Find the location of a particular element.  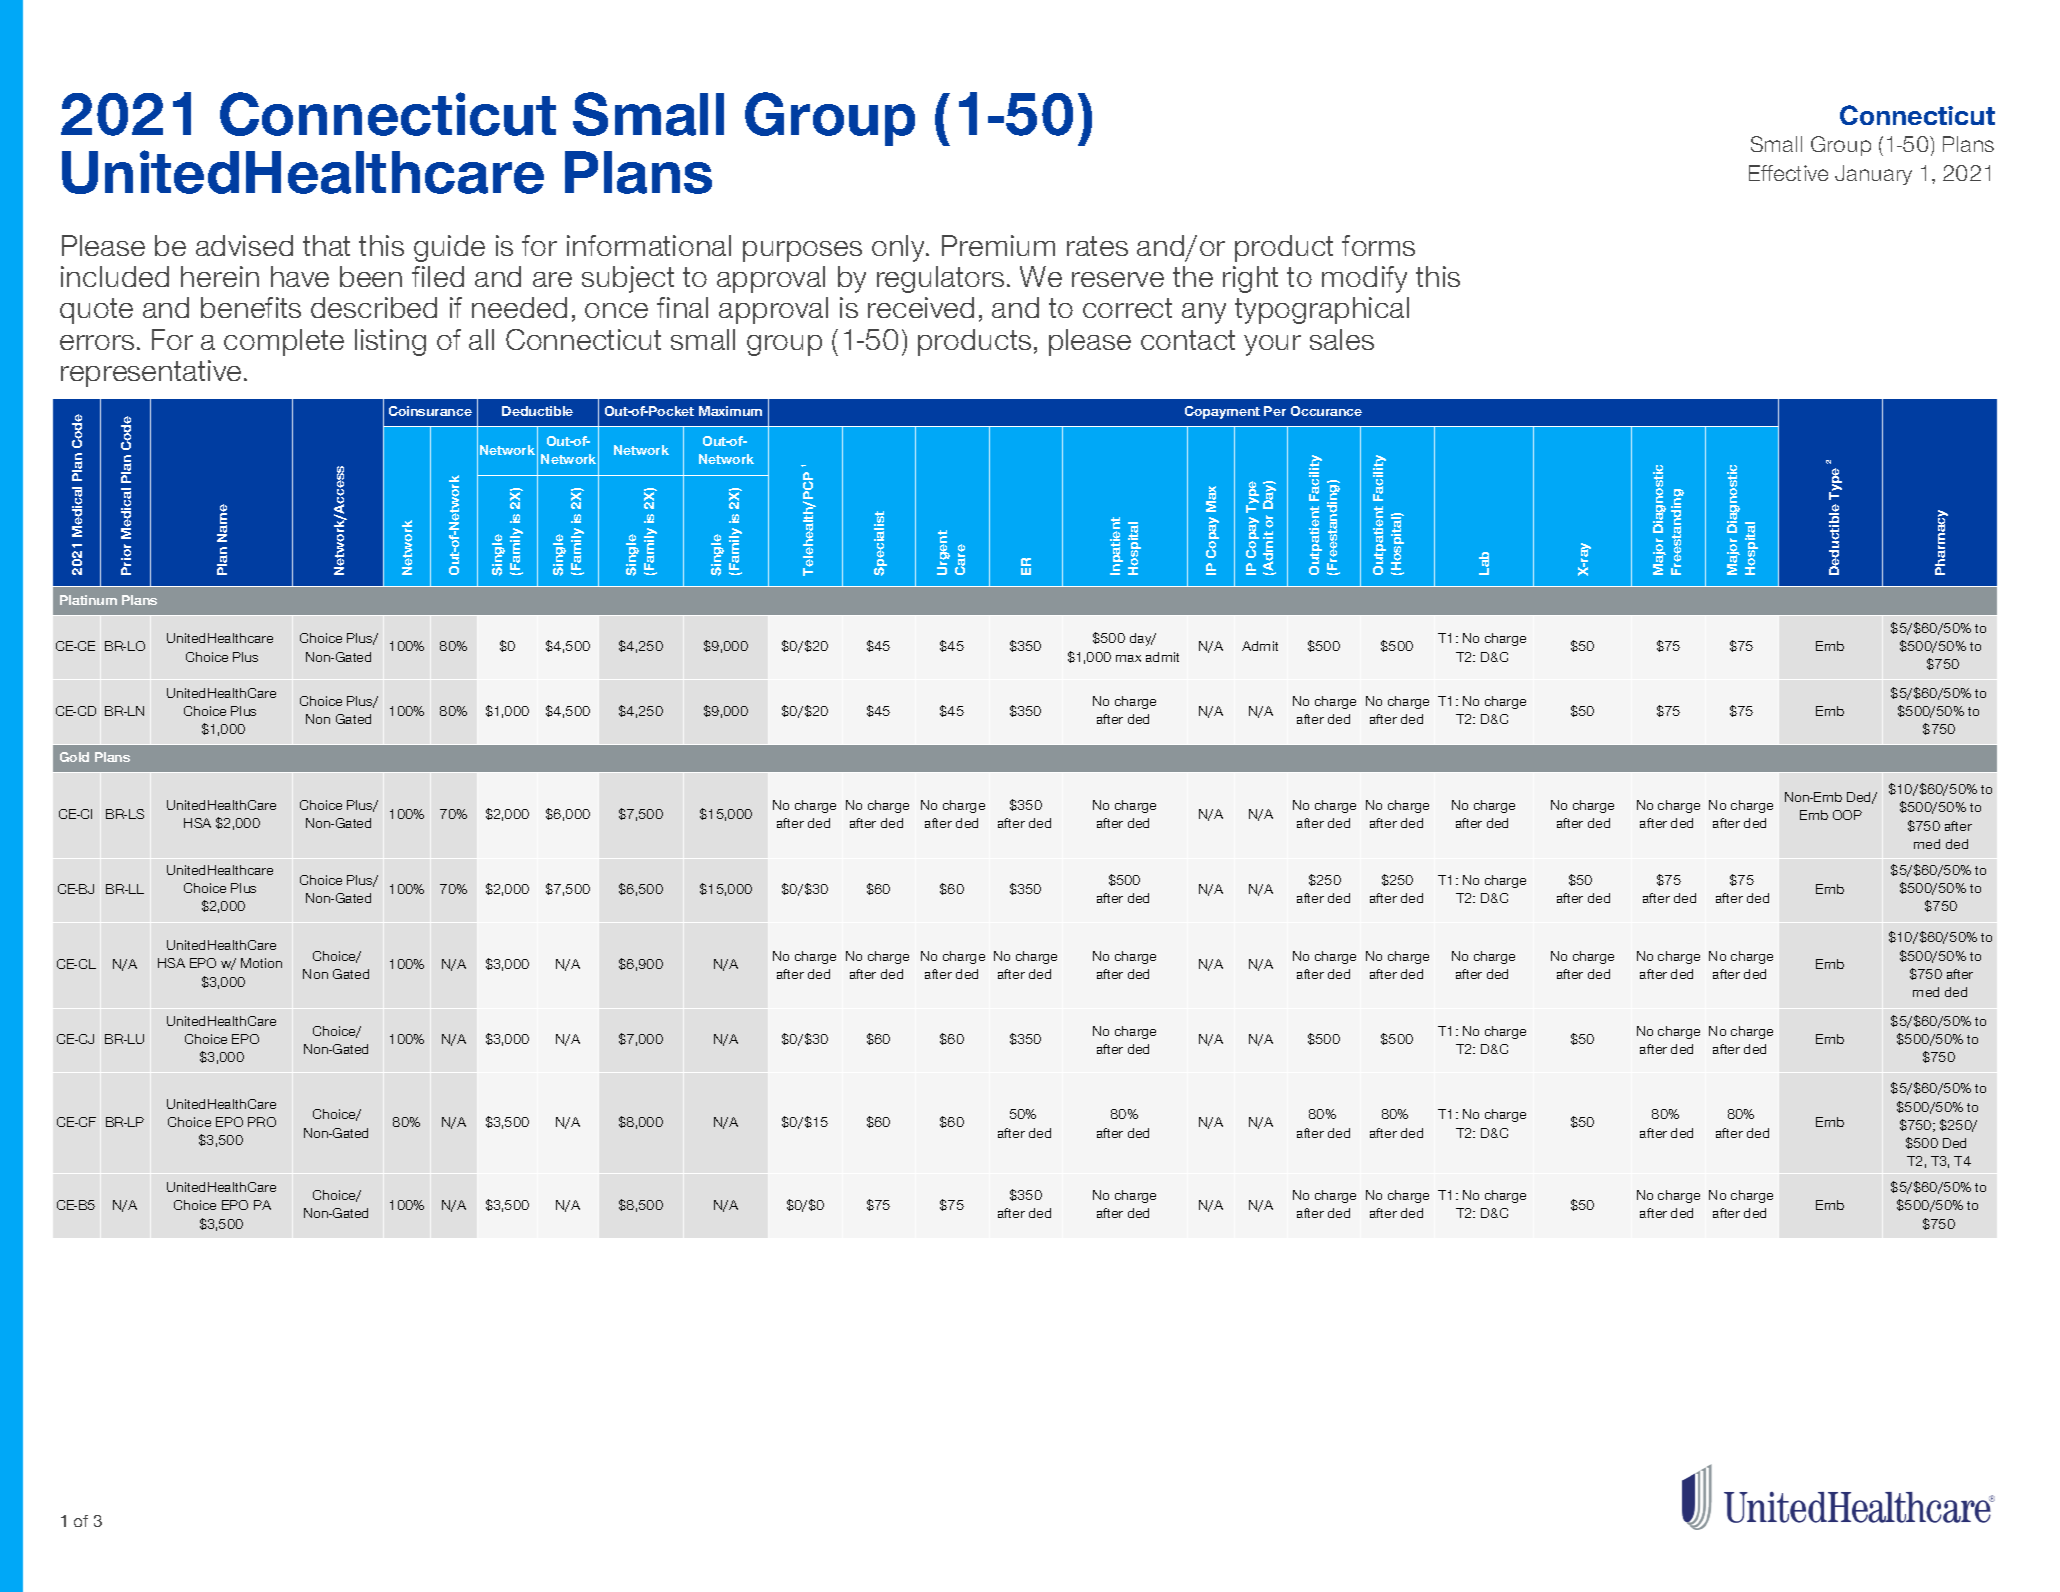

Motion is located at coordinates (261, 963).
